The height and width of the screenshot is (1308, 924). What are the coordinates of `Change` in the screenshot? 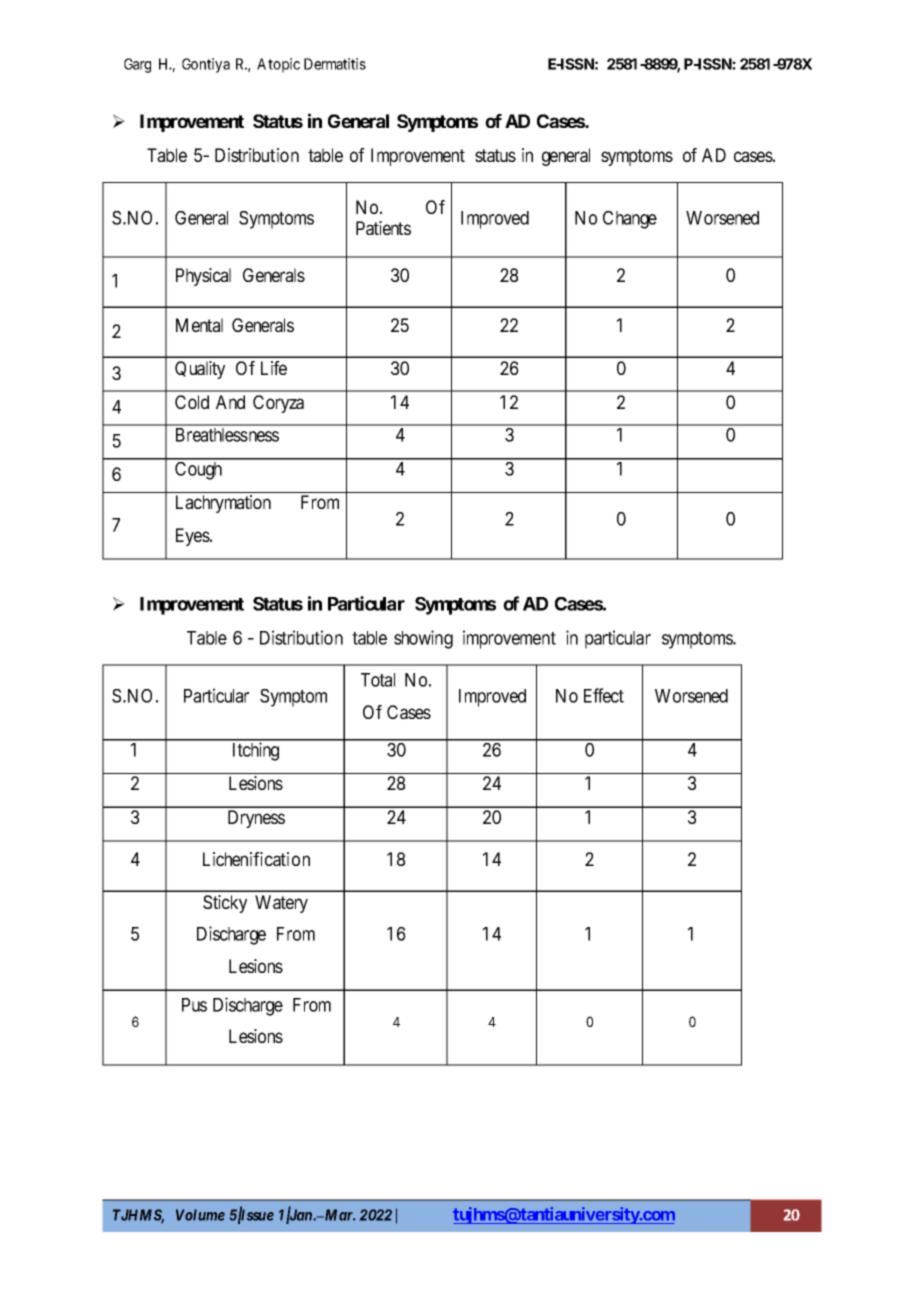 It's located at (630, 220).
